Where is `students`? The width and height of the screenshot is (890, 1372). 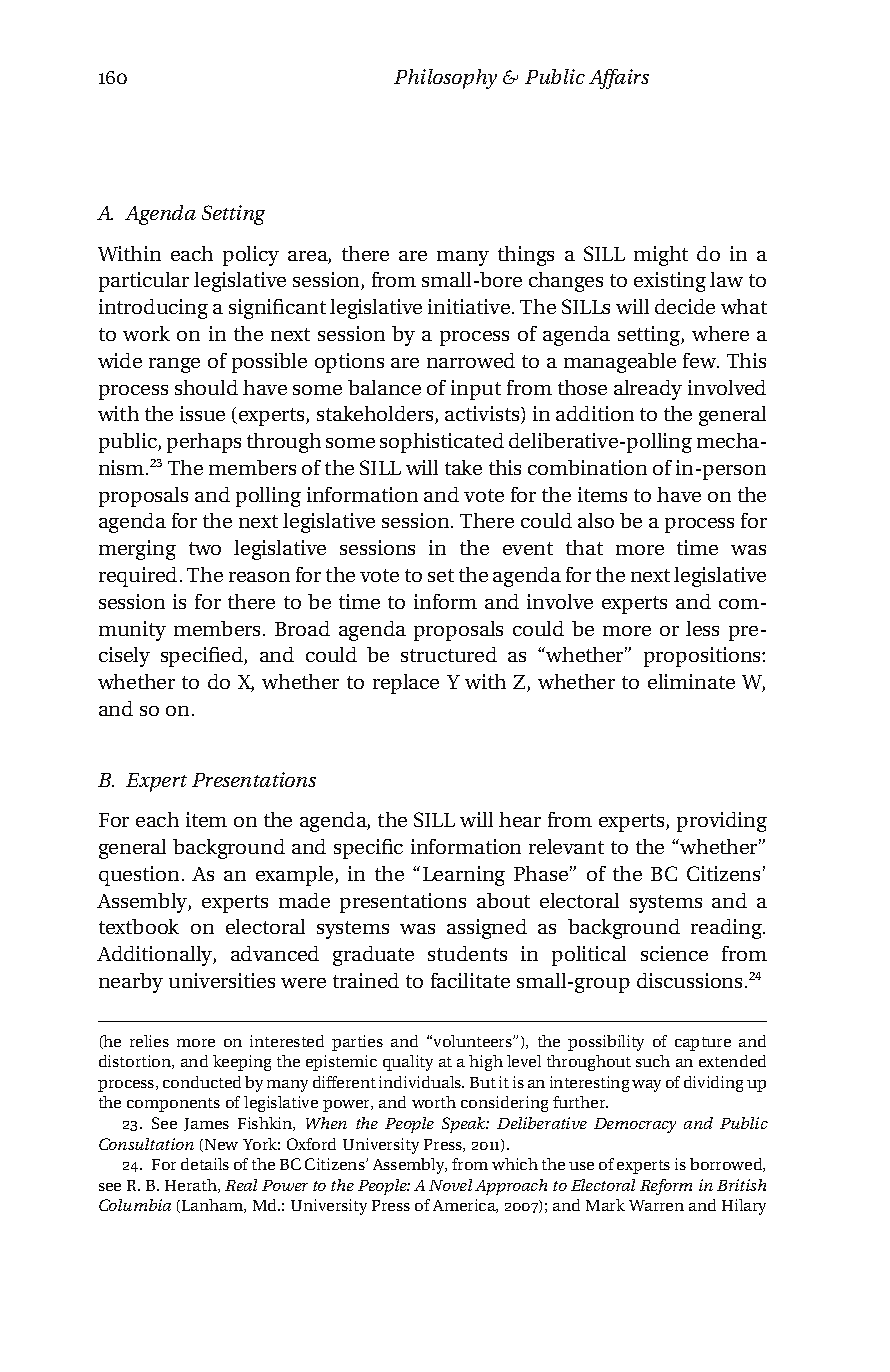 students is located at coordinates (467, 953).
